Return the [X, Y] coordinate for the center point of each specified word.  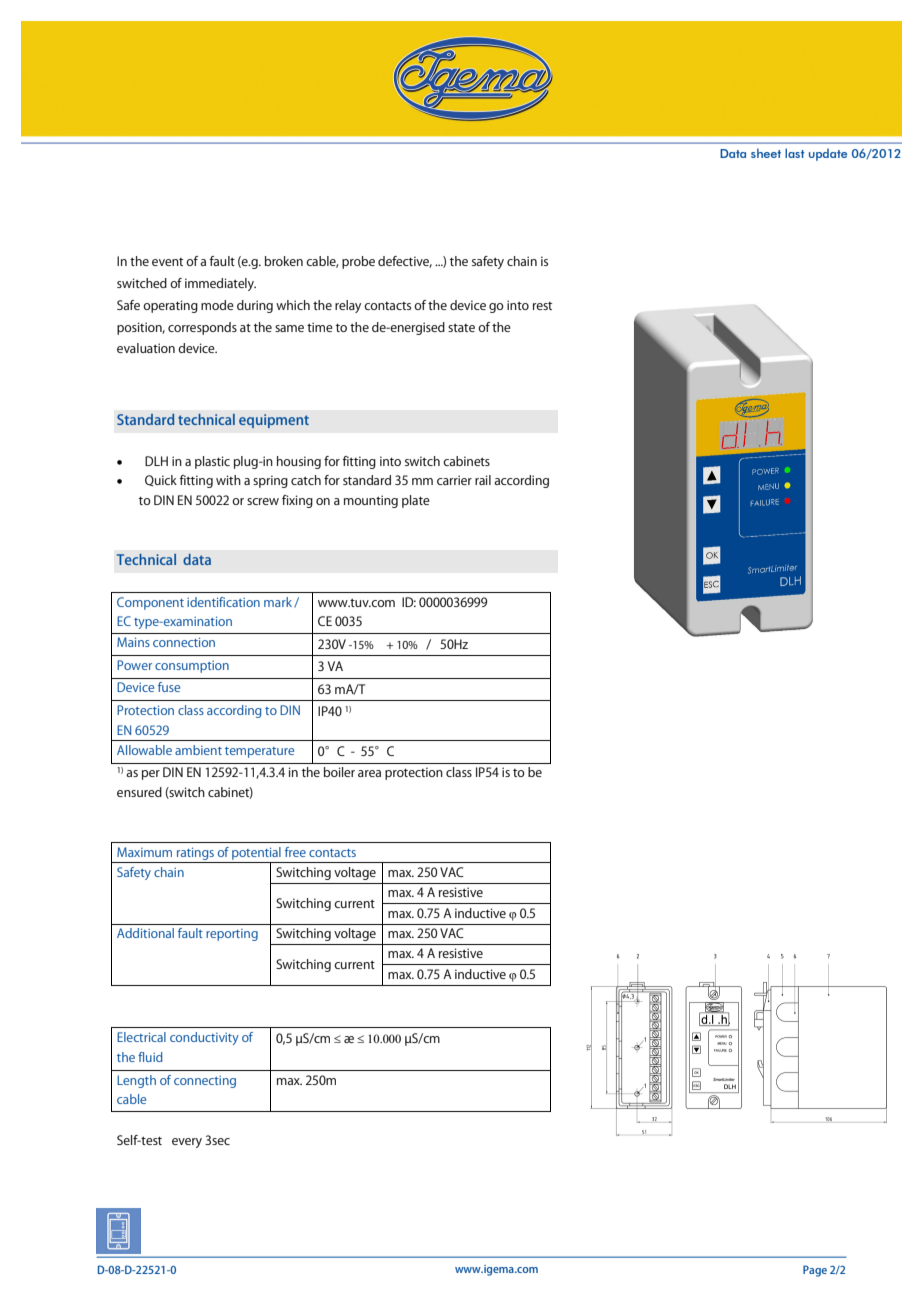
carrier [454, 480]
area [369, 773]
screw [263, 501]
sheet [766, 153]
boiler [339, 772]
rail [483, 480]
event [167, 262]
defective [405, 262]
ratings [195, 853]
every [187, 1143]
